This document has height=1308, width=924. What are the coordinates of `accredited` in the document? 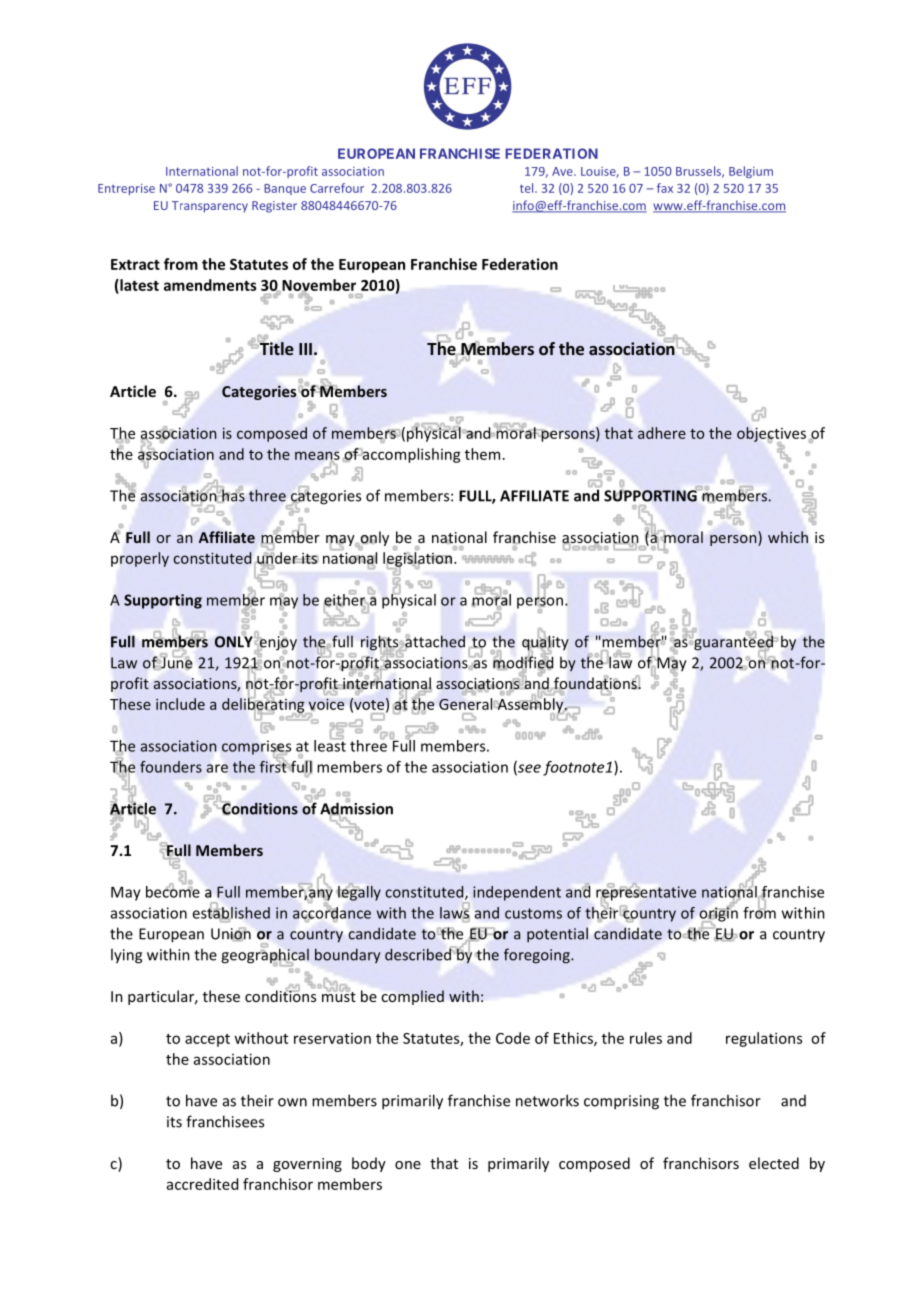 It's located at (202, 1184).
